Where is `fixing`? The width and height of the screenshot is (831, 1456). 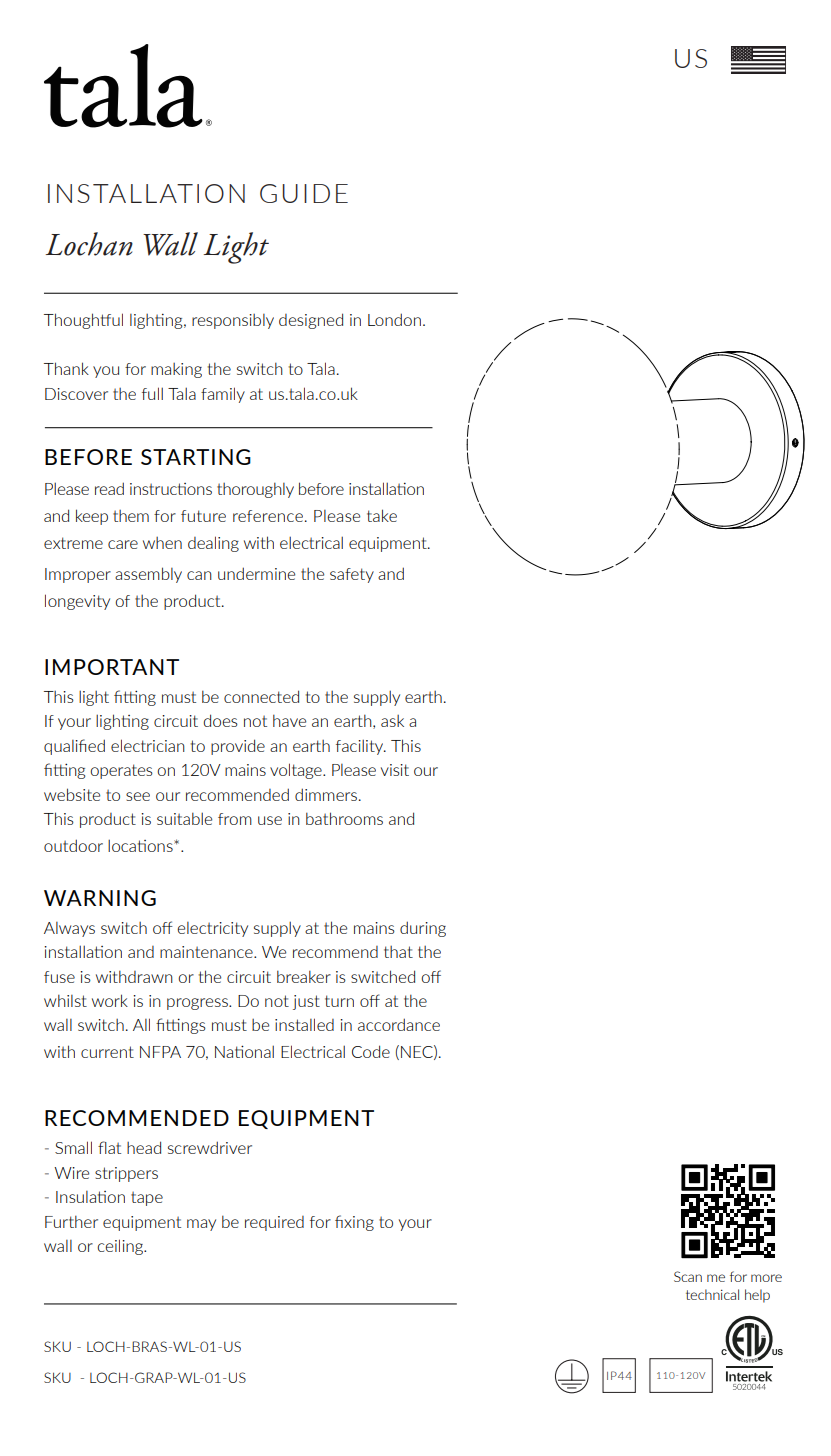
fixing is located at coordinates (354, 1223).
